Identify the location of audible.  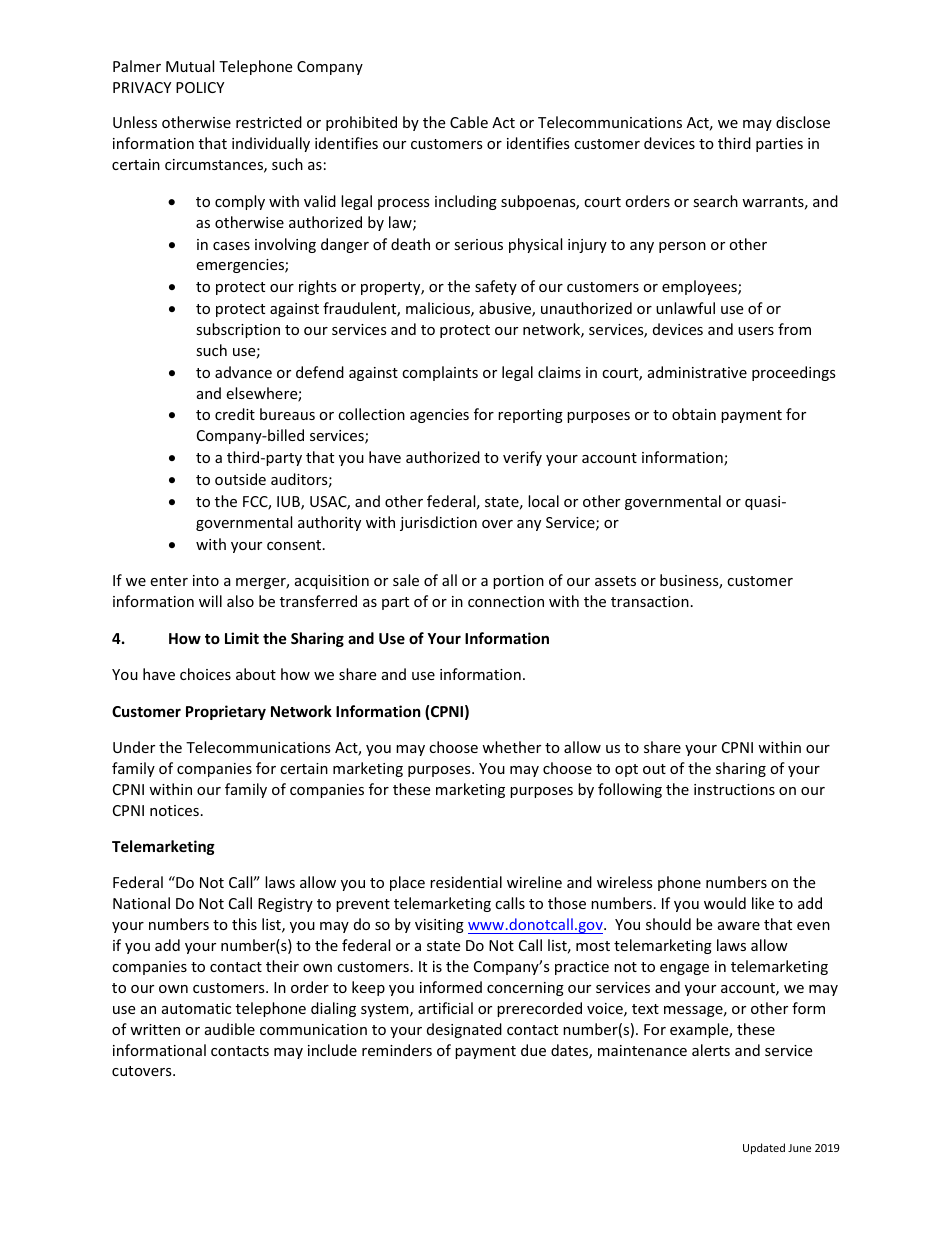
(230, 1029).
